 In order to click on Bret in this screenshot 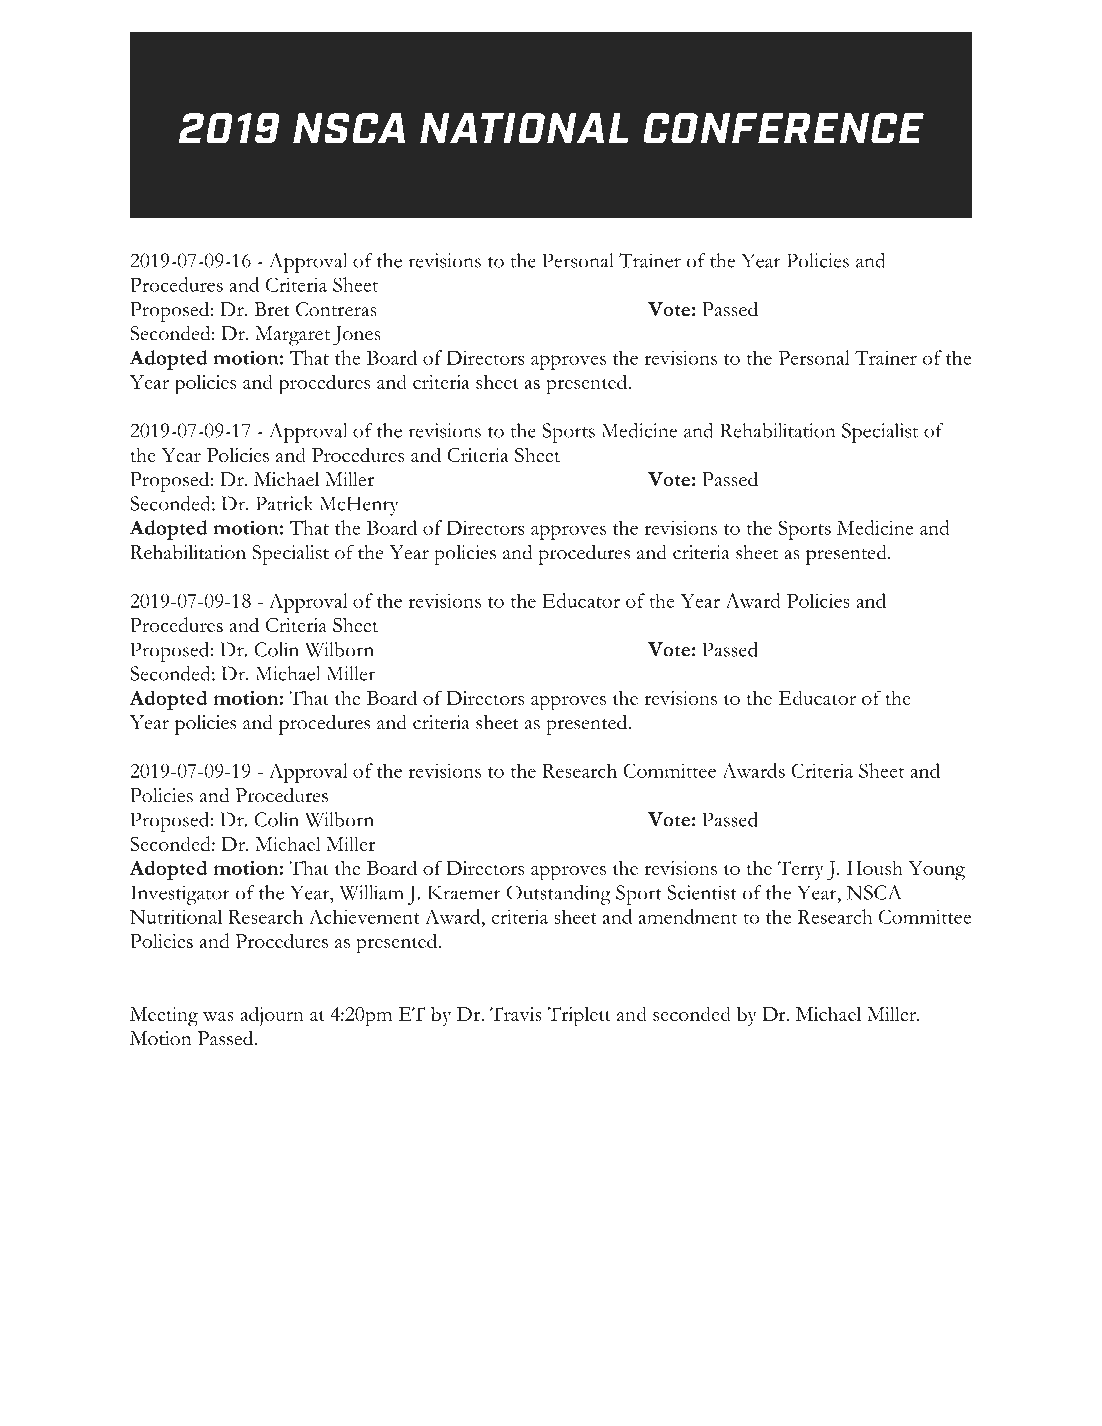, I will do `click(272, 309)`.
